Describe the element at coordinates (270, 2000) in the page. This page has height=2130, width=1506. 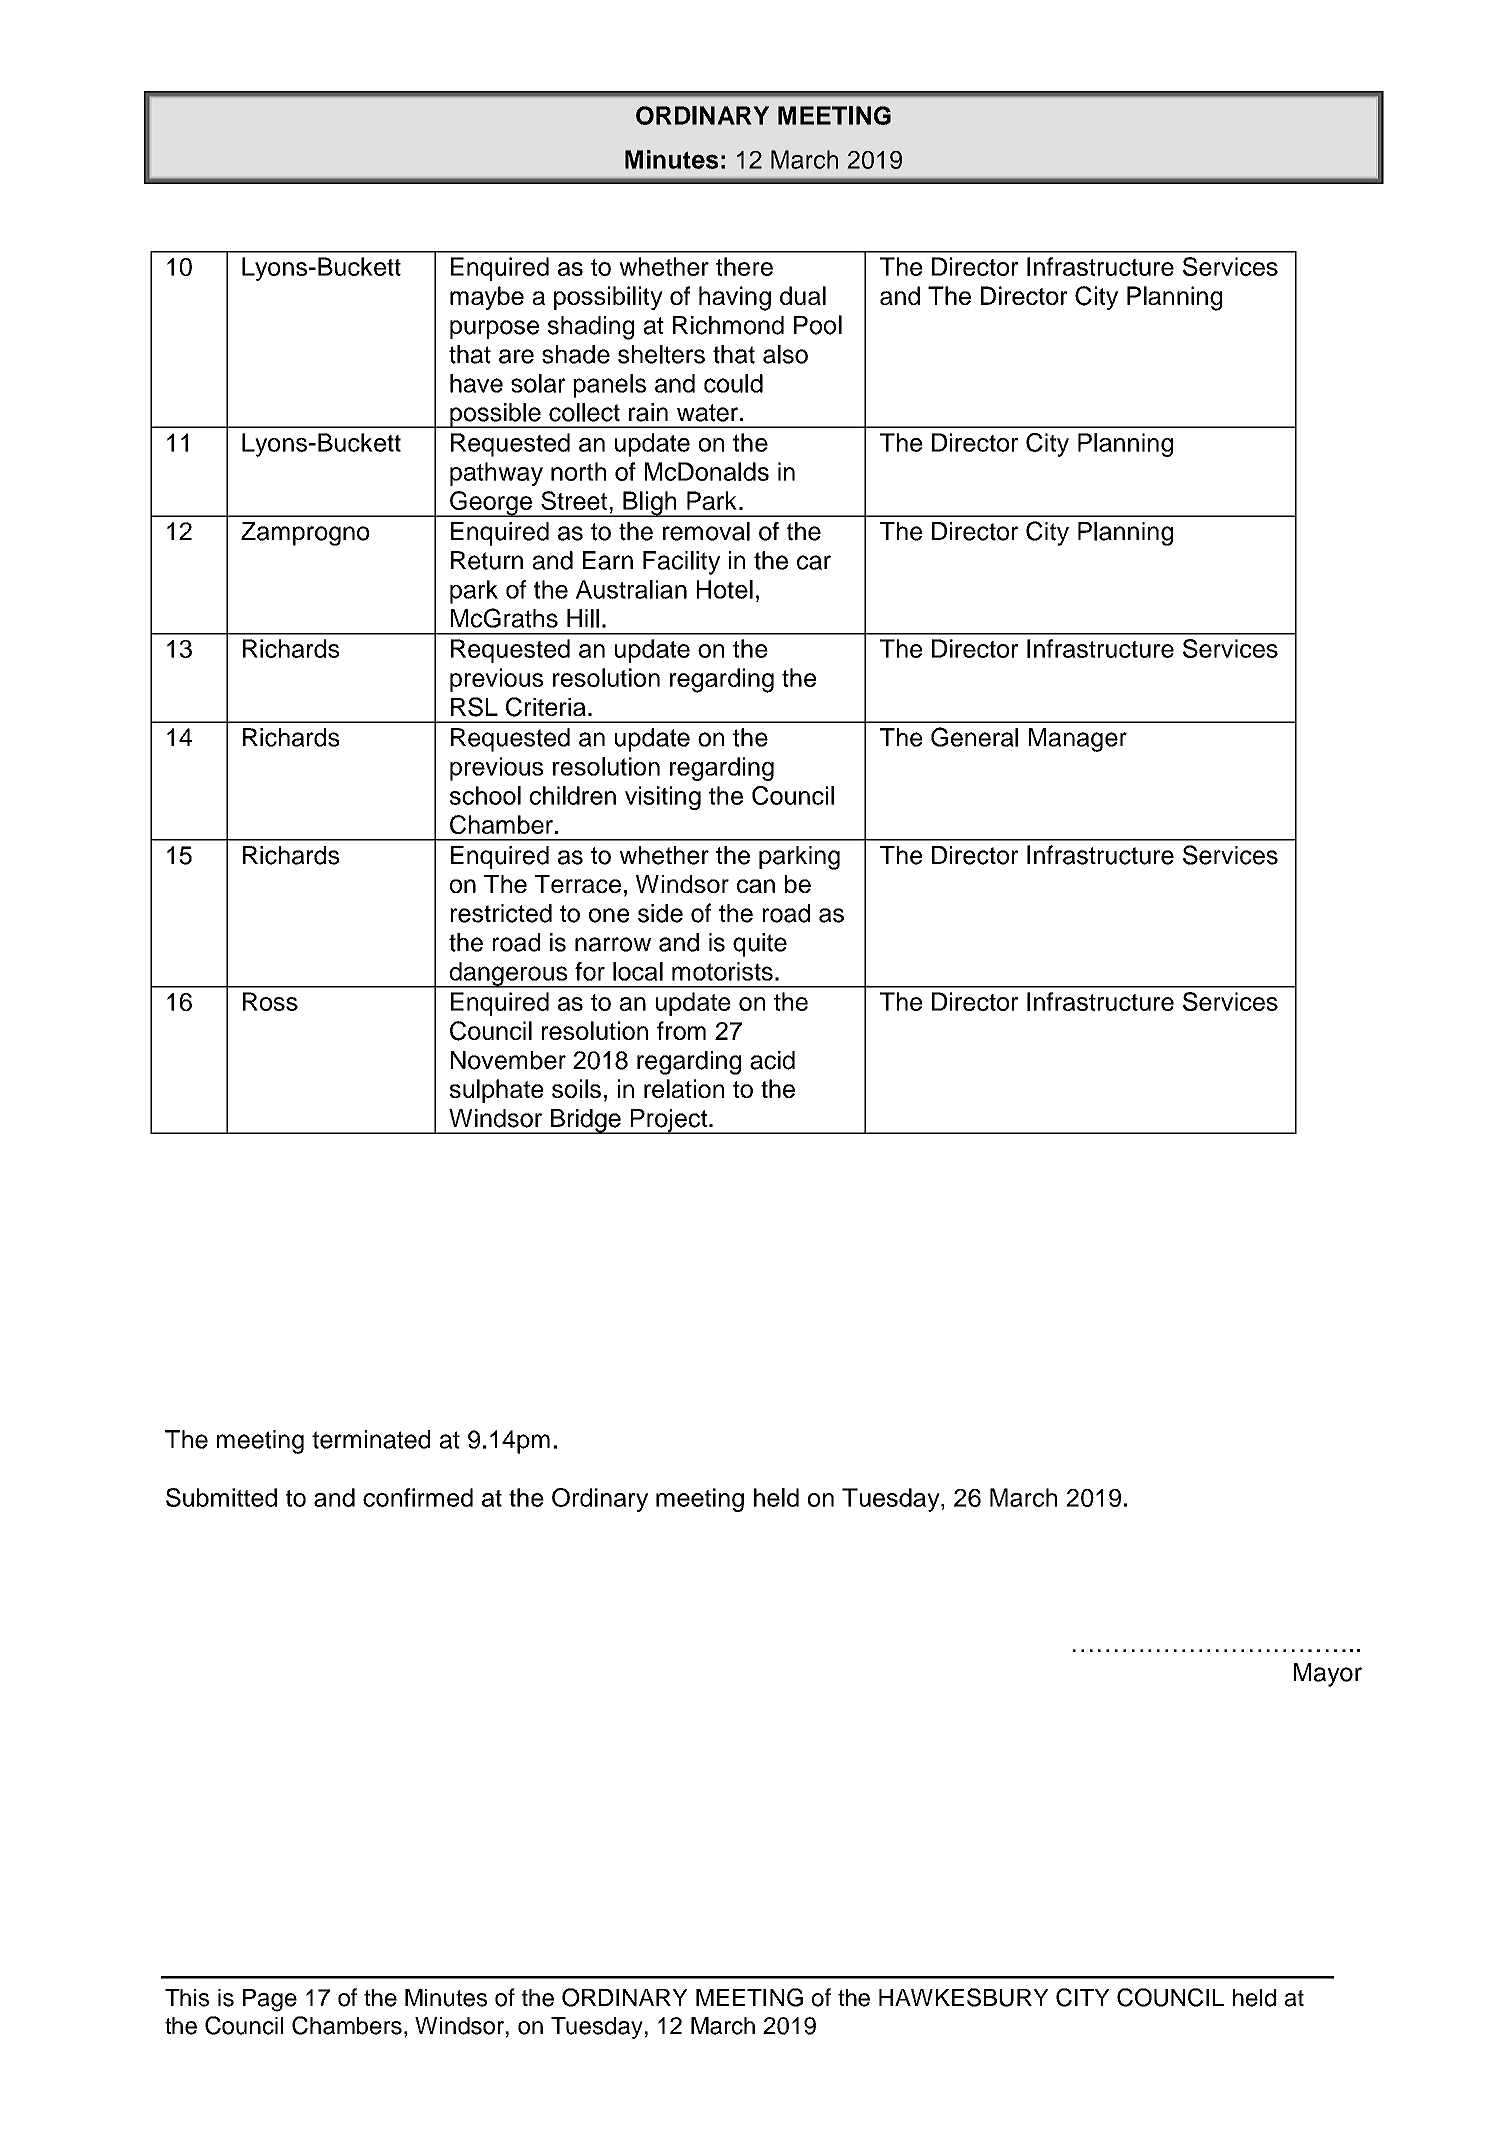
I see `Page` at that location.
